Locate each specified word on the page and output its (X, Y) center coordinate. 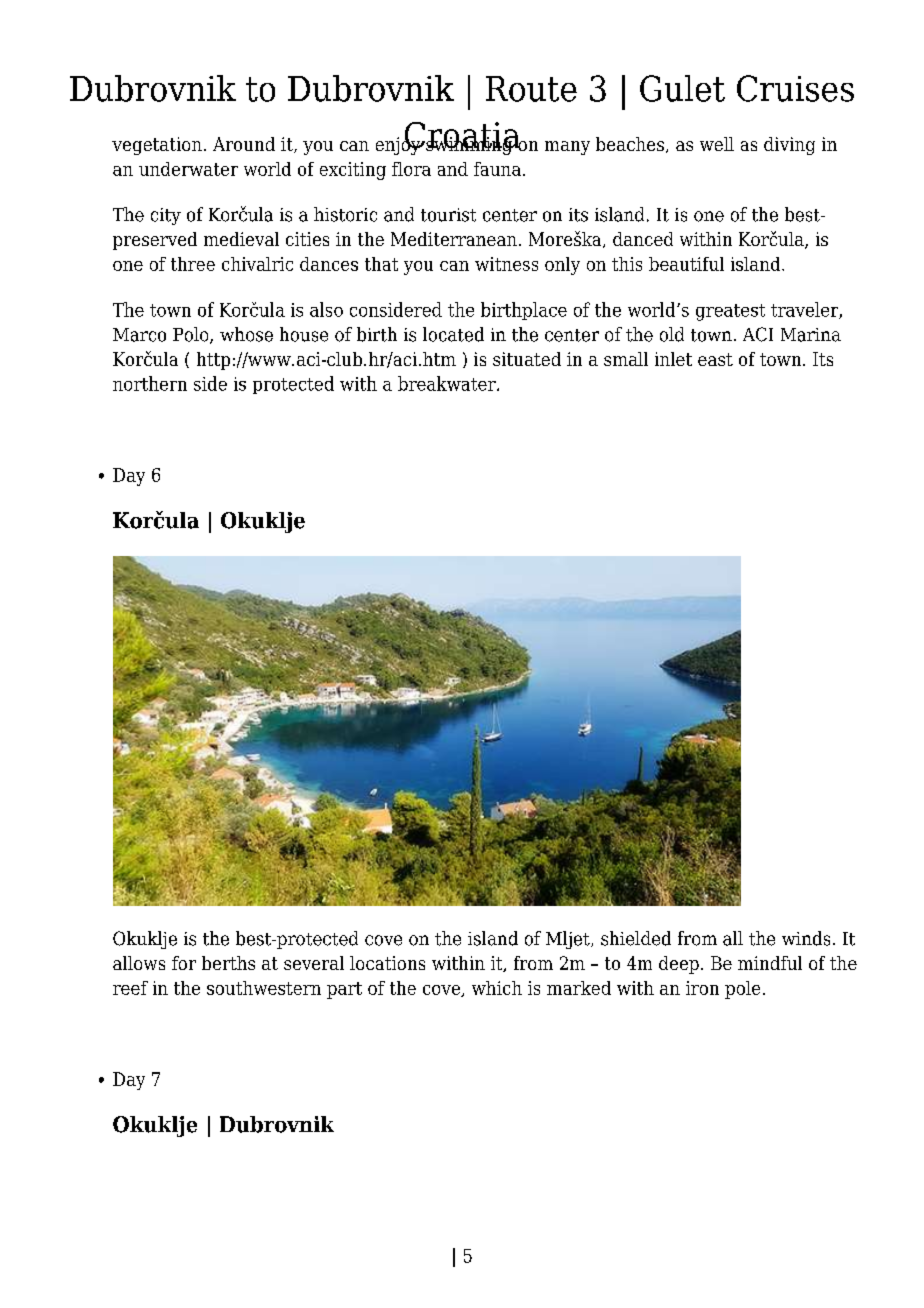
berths (228, 963)
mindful (770, 963)
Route (531, 89)
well (717, 144)
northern (150, 383)
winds (806, 938)
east (715, 359)
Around (244, 144)
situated (527, 359)
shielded (636, 938)
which (497, 988)
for (184, 963)
